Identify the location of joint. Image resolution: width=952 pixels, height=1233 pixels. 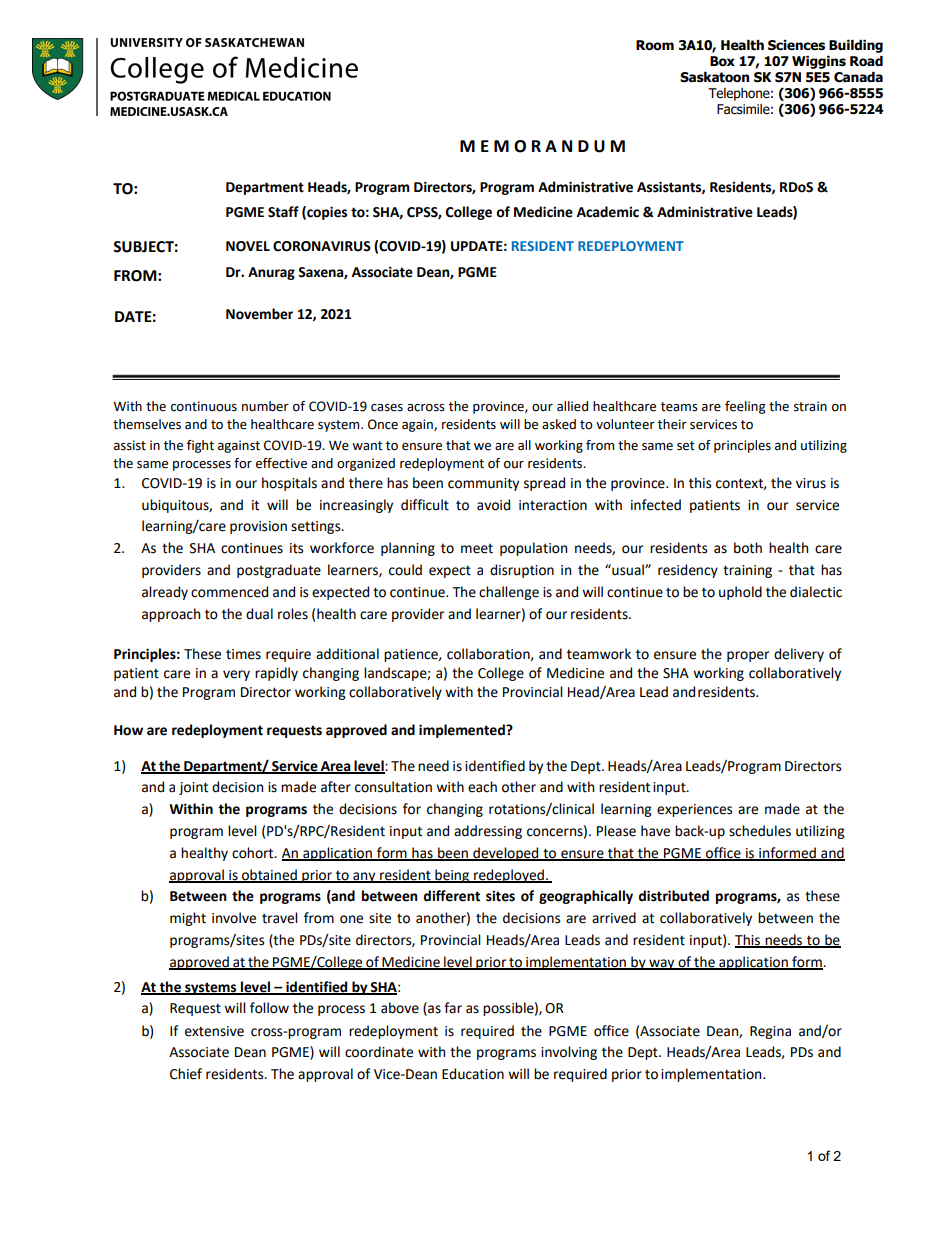
(193, 788).
